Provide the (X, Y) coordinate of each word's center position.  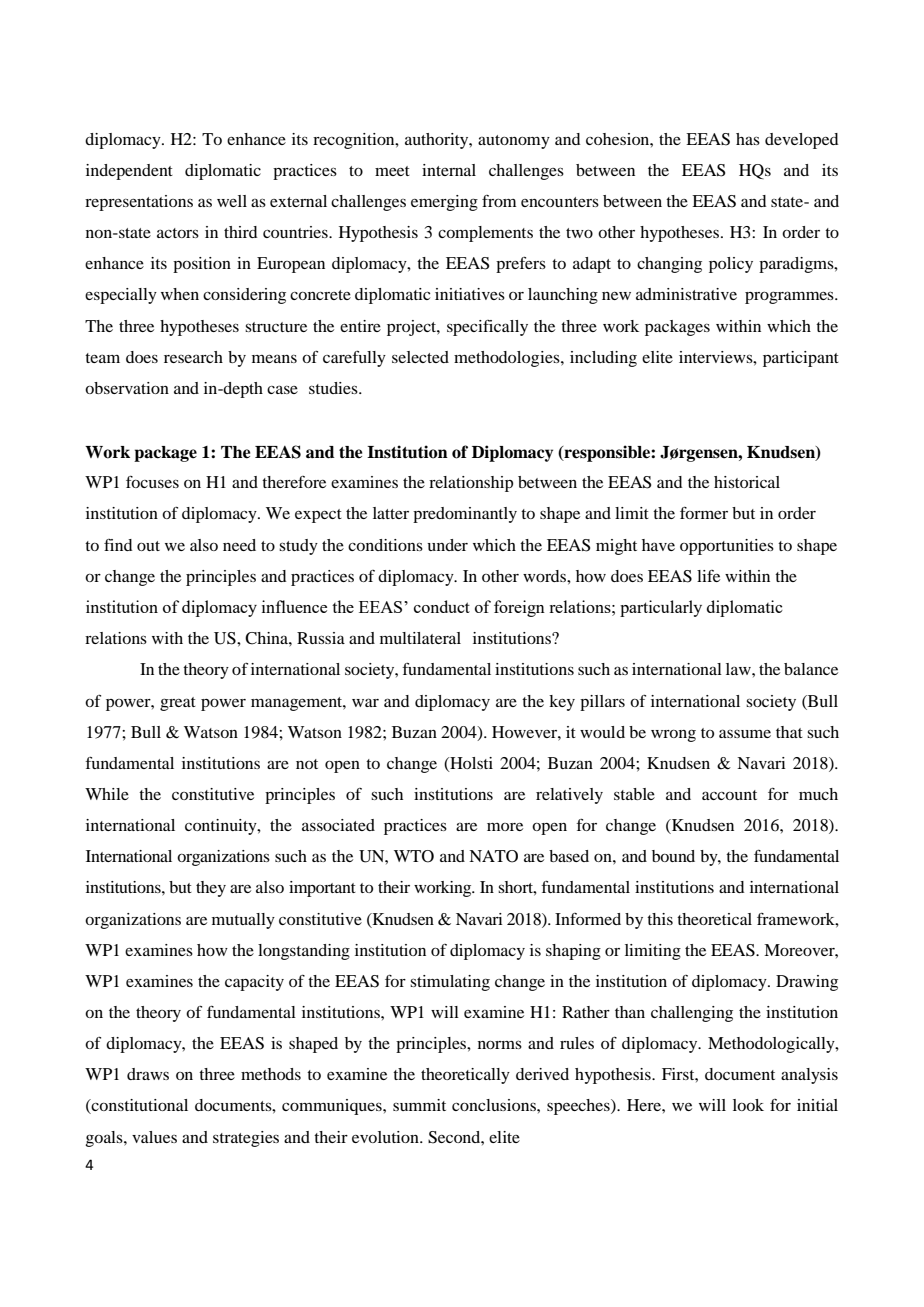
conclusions (495, 1105)
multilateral (420, 638)
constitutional (139, 1106)
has (748, 139)
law (739, 669)
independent (129, 172)
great (178, 704)
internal (449, 170)
